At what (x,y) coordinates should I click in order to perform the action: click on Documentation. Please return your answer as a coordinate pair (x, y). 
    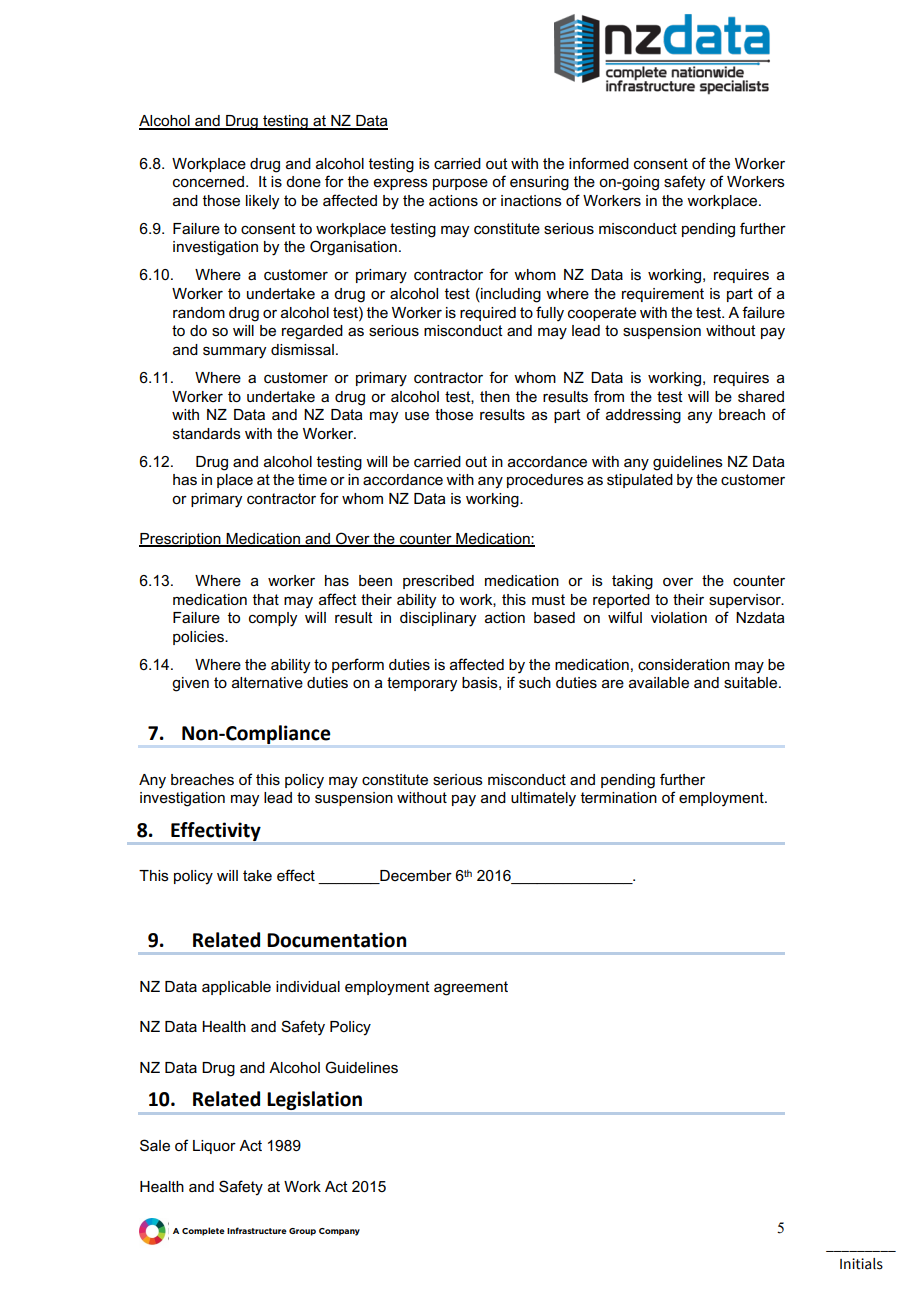
    Looking at the image, I should click on (336, 940).
